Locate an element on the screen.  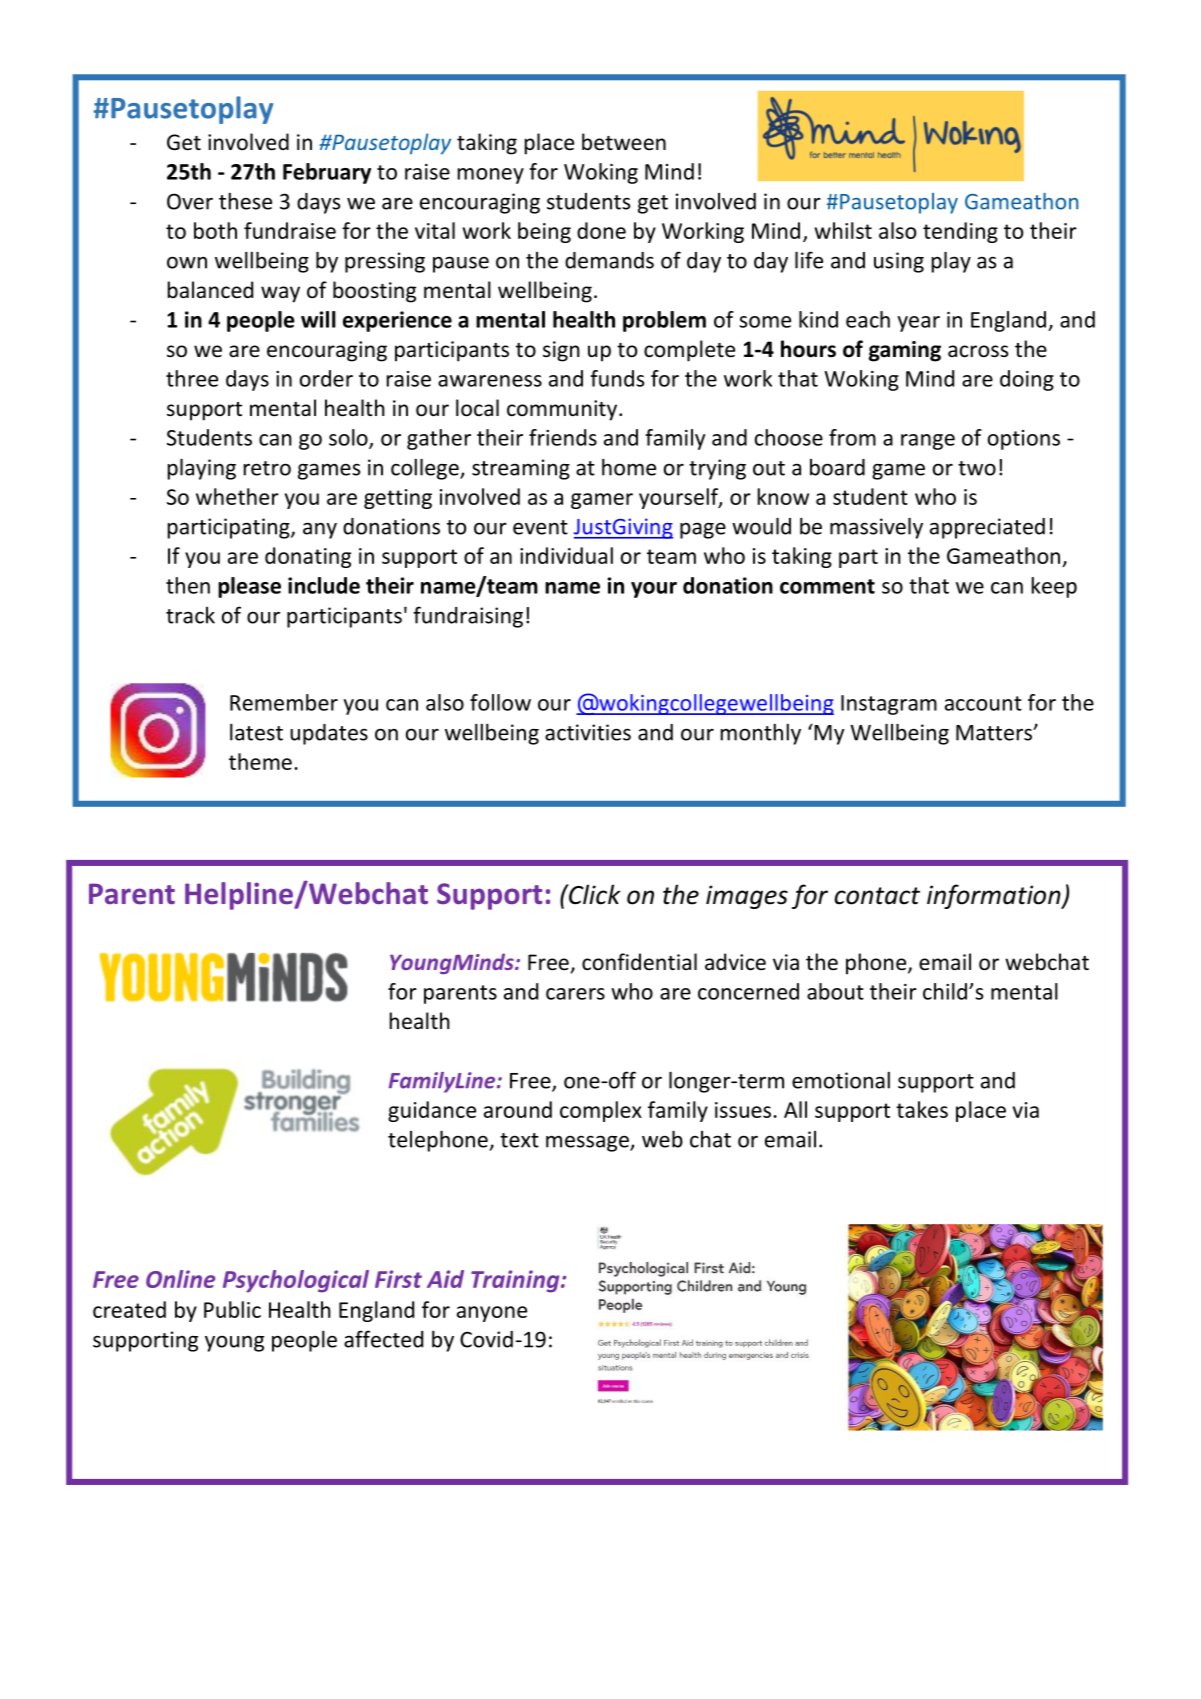
latest is located at coordinates (256, 732).
